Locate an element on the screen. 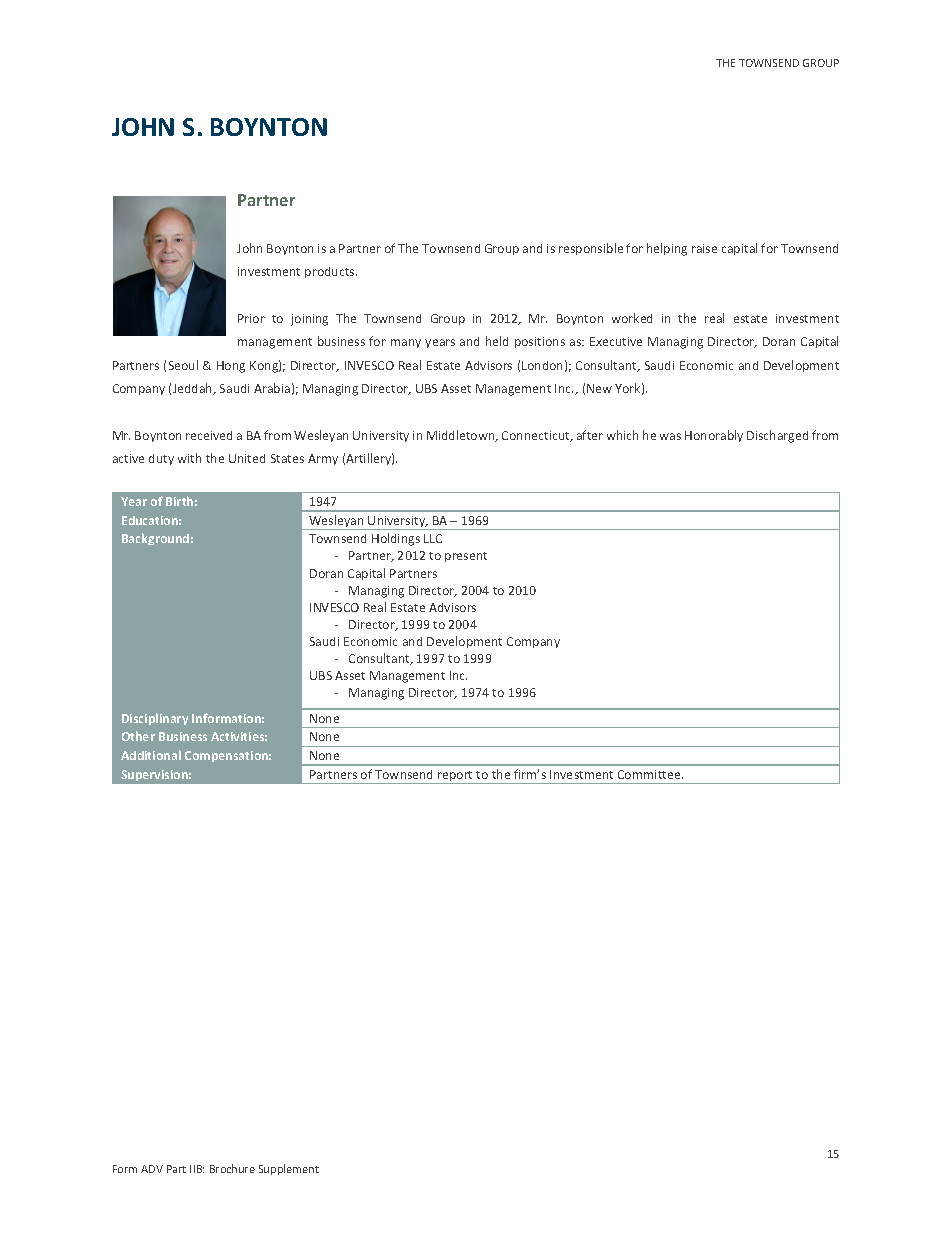 This screenshot has height=1233, width=952. was is located at coordinates (670, 436).
